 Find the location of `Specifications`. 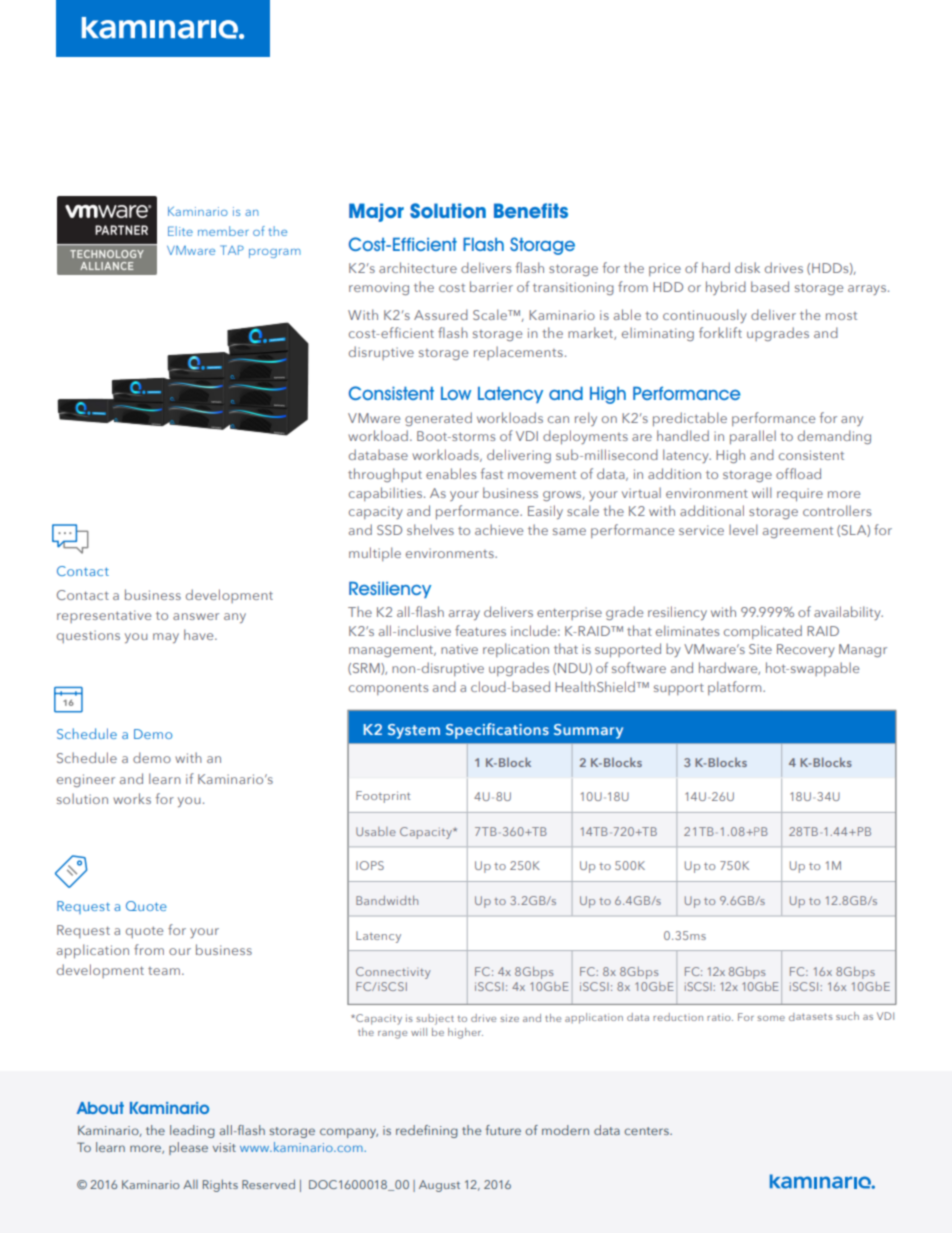

Specifications is located at coordinates (497, 731).
